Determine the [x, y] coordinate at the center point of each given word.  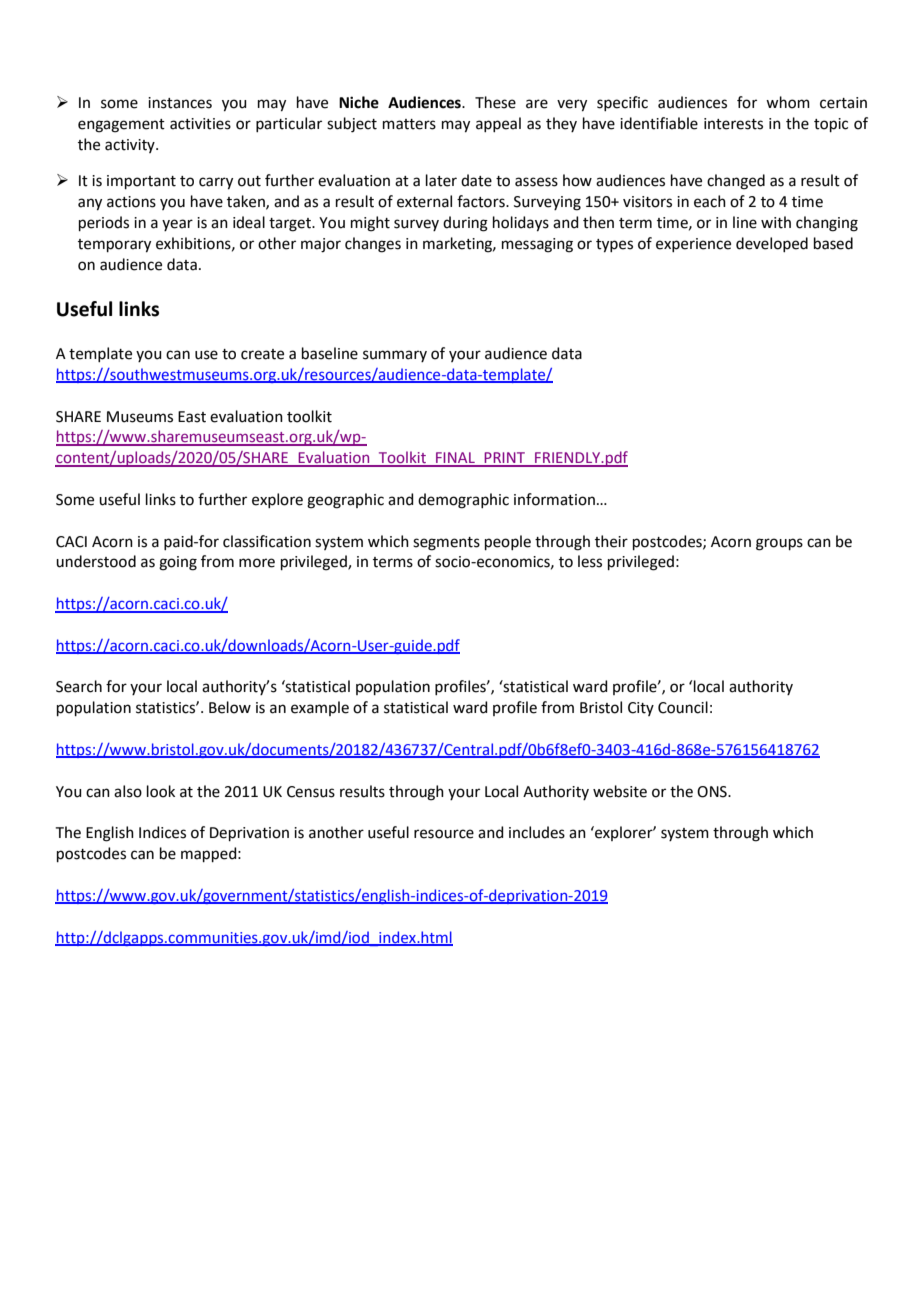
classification [267, 541]
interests [733, 124]
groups [779, 544]
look [161, 791]
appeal [498, 124]
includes [537, 832]
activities [200, 124]
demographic [463, 501]
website [620, 791]
